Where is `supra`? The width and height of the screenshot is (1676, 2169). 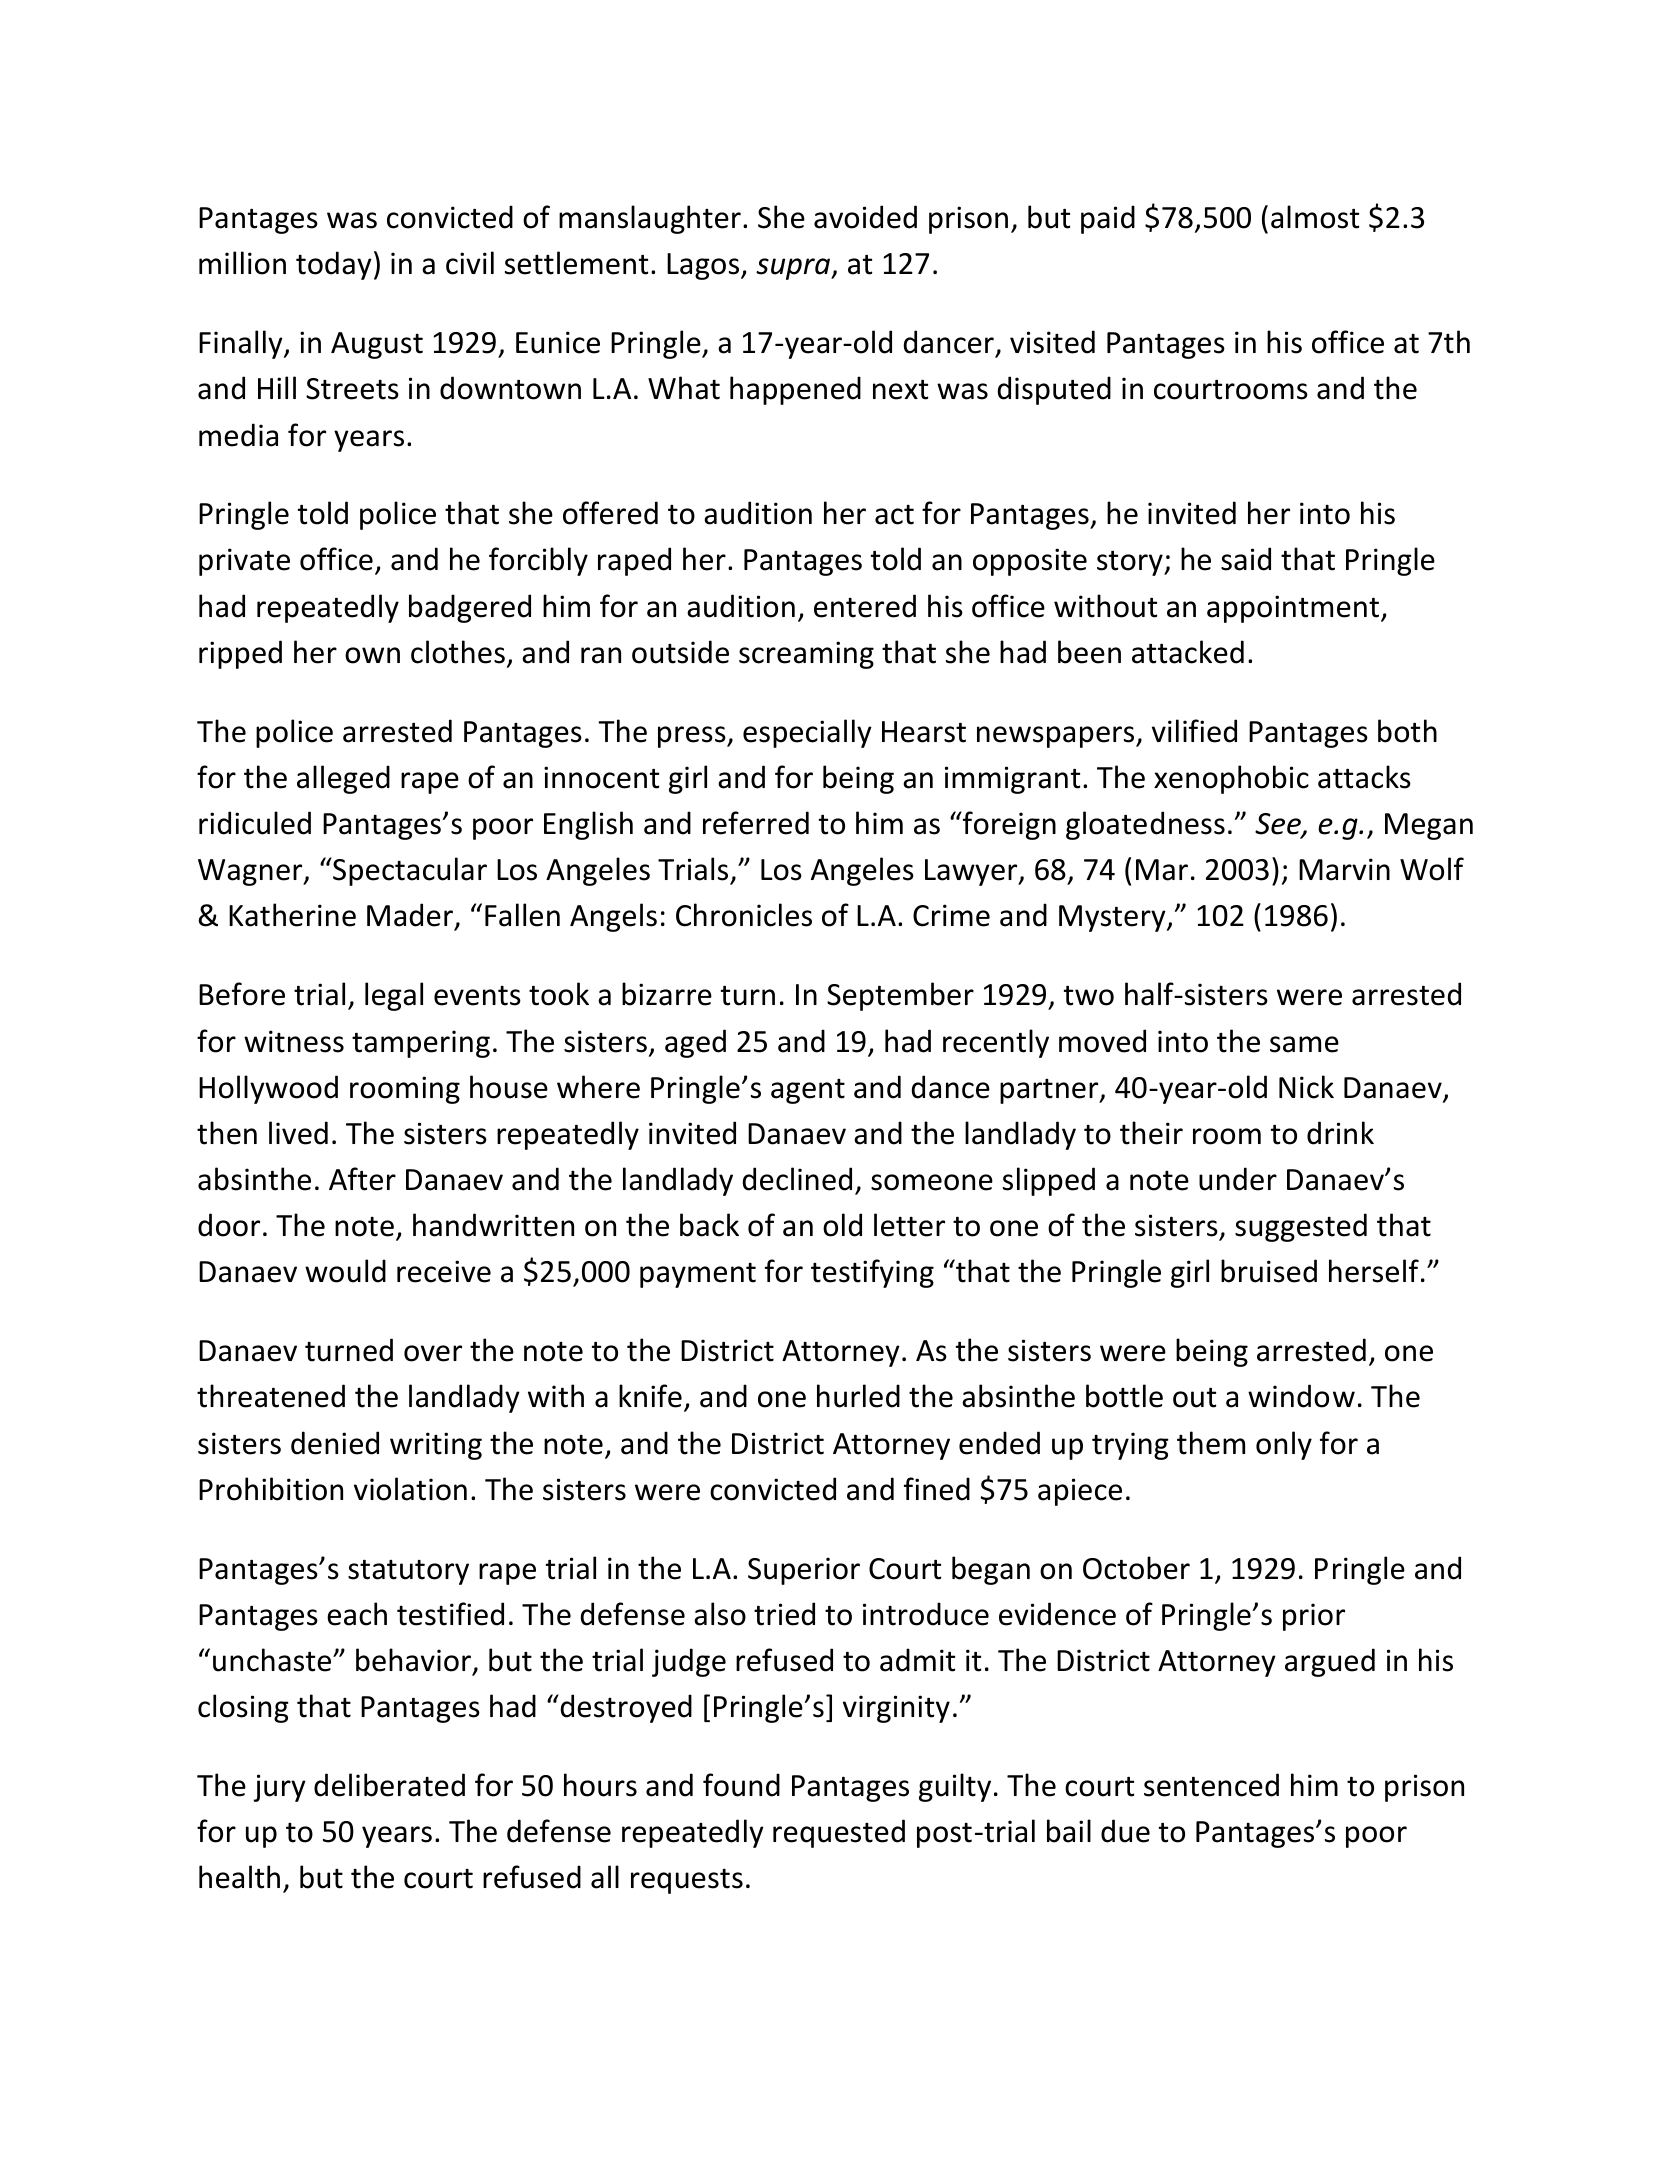 supra is located at coordinates (794, 269).
